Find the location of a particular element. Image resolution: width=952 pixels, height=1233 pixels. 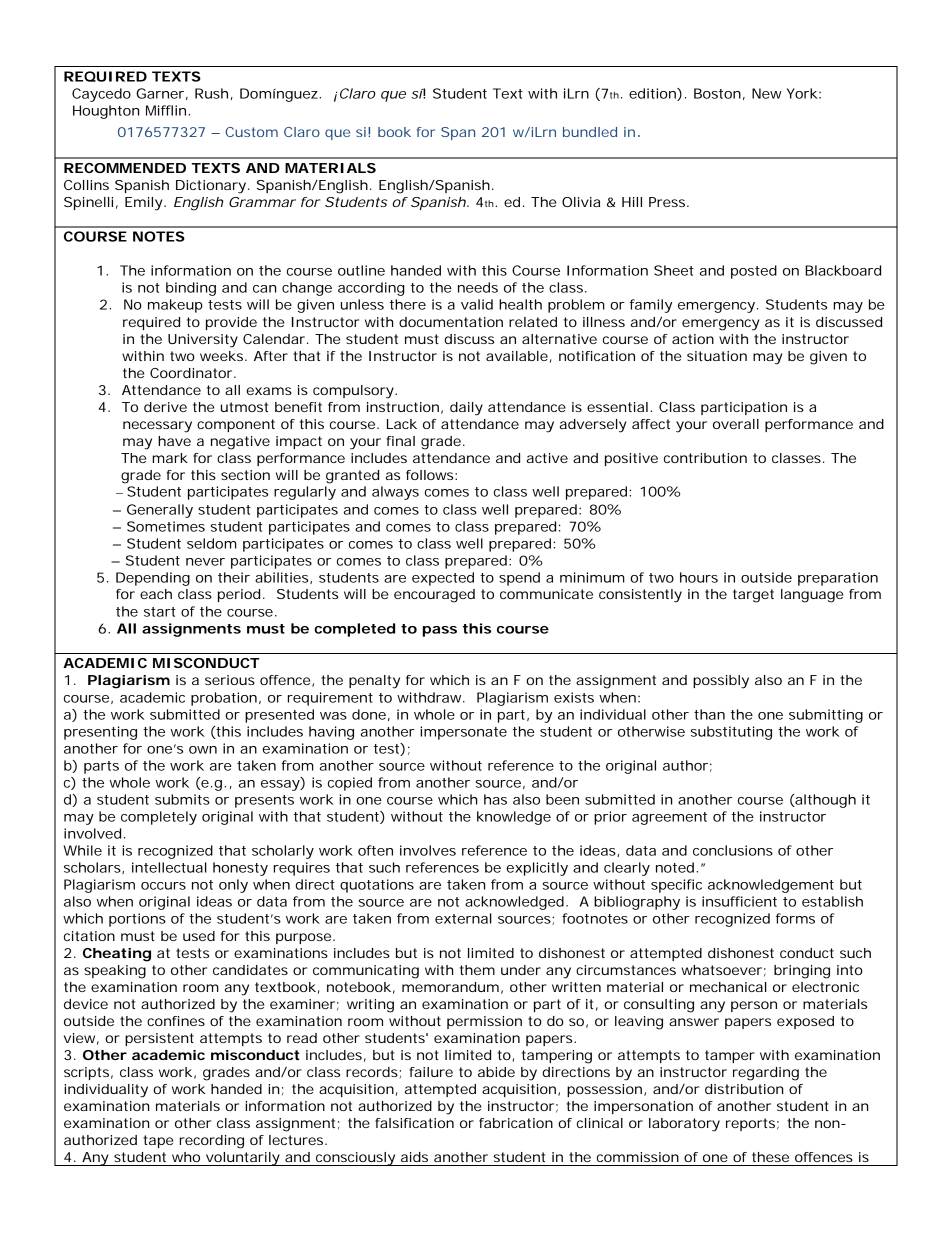

Mifflin is located at coordinates (166, 110).
